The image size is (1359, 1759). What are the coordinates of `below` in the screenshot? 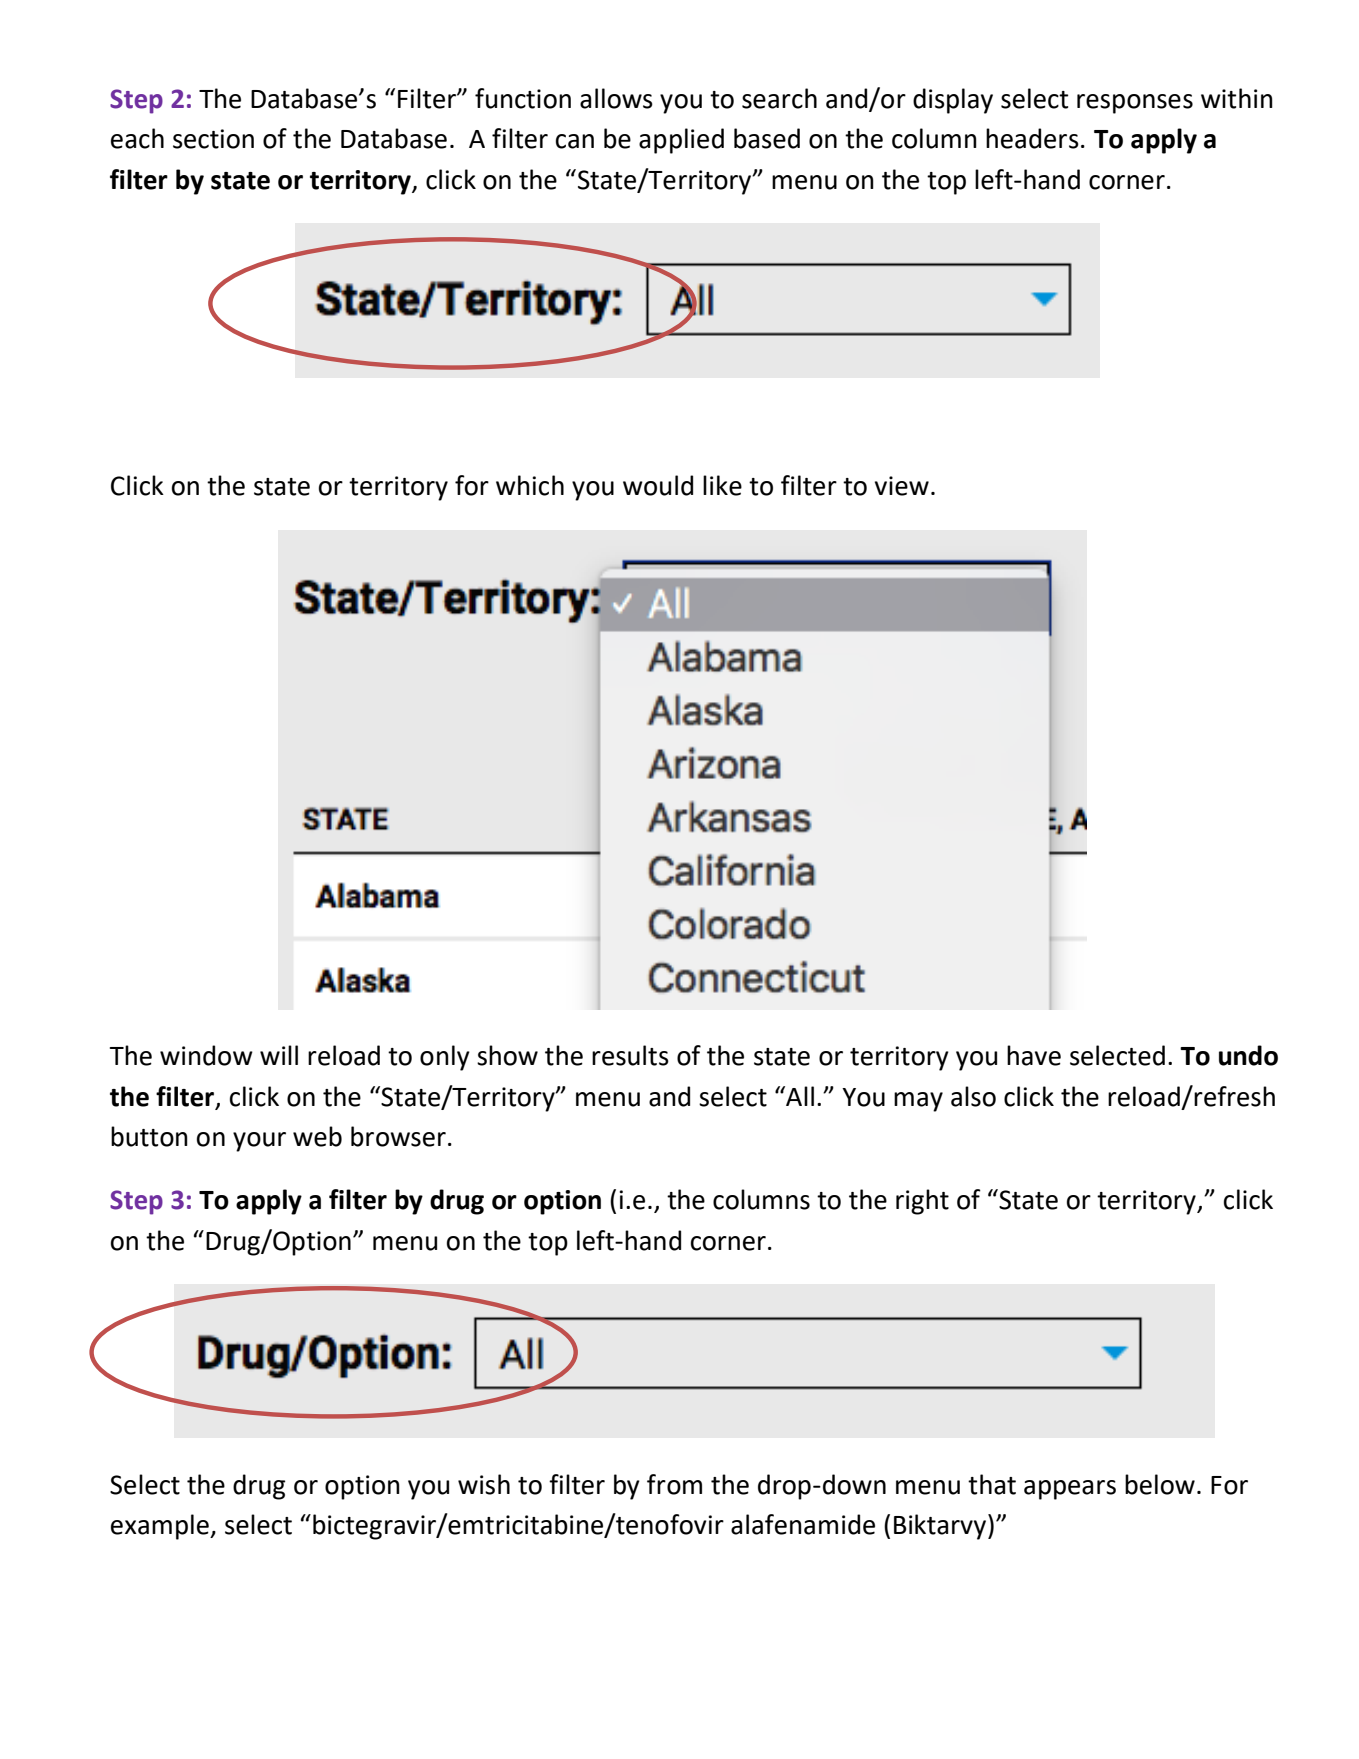 It's located at (1160, 1484).
